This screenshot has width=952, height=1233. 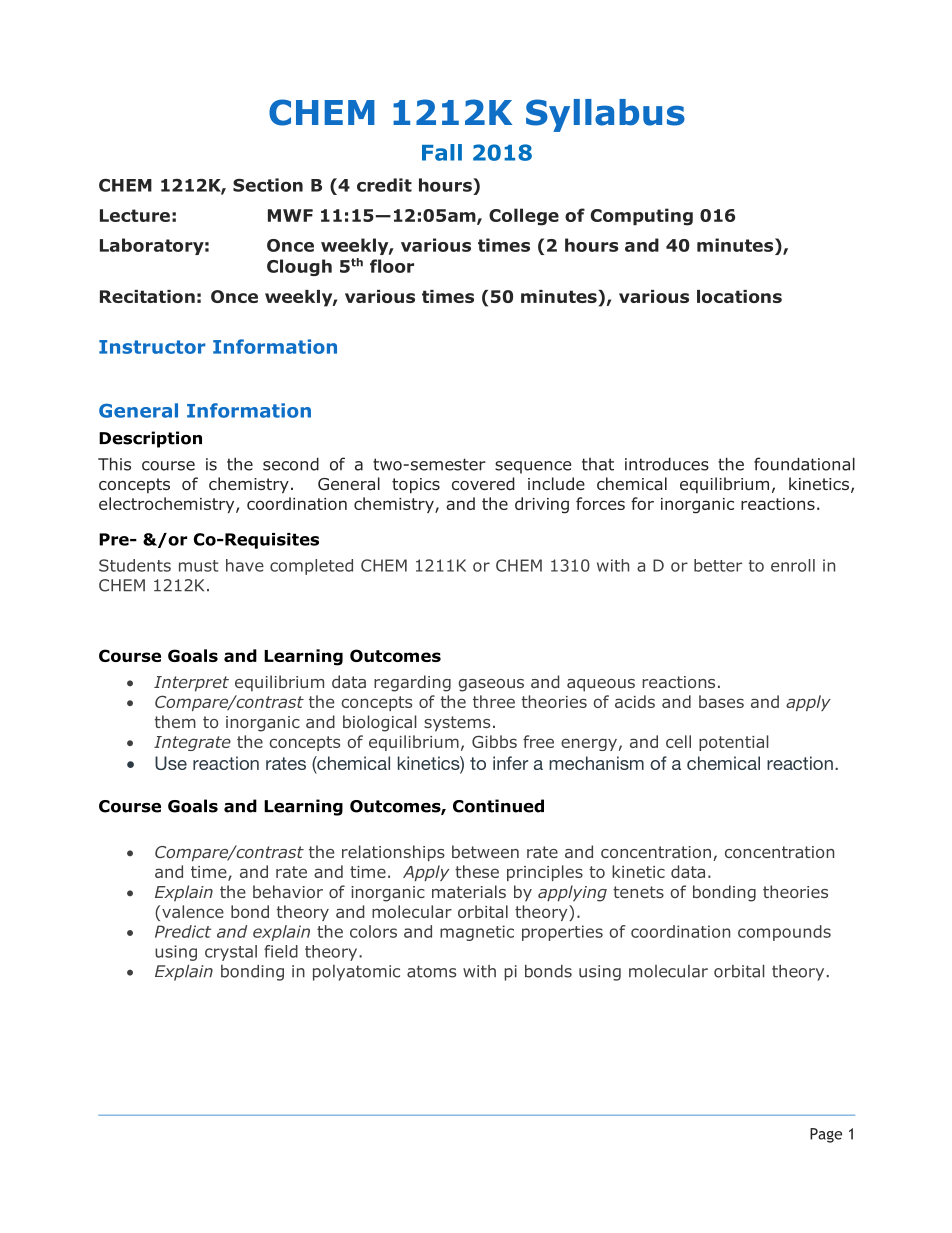 I want to click on better, so click(x=718, y=565).
